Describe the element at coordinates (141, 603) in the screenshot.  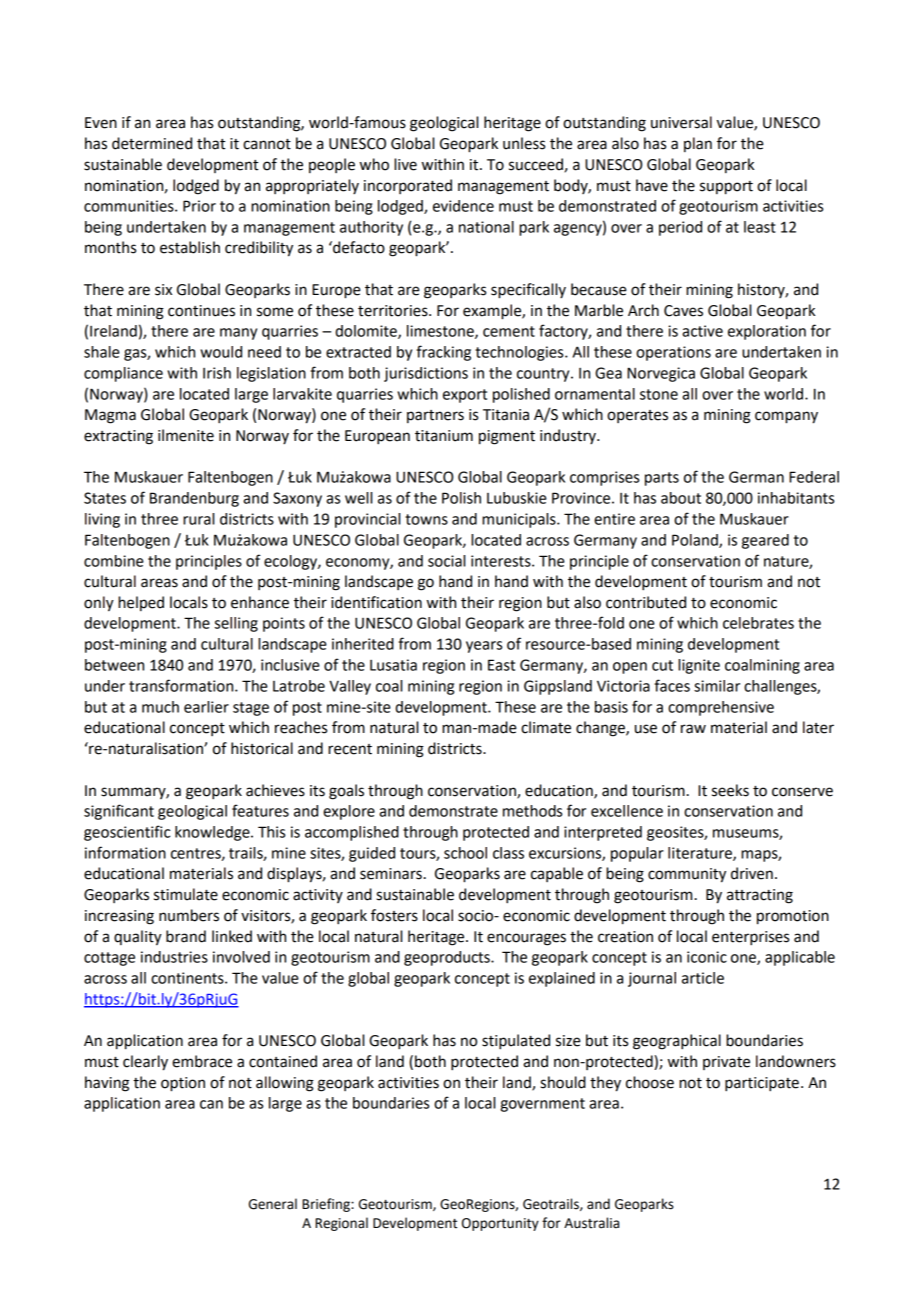
I see `helped` at that location.
